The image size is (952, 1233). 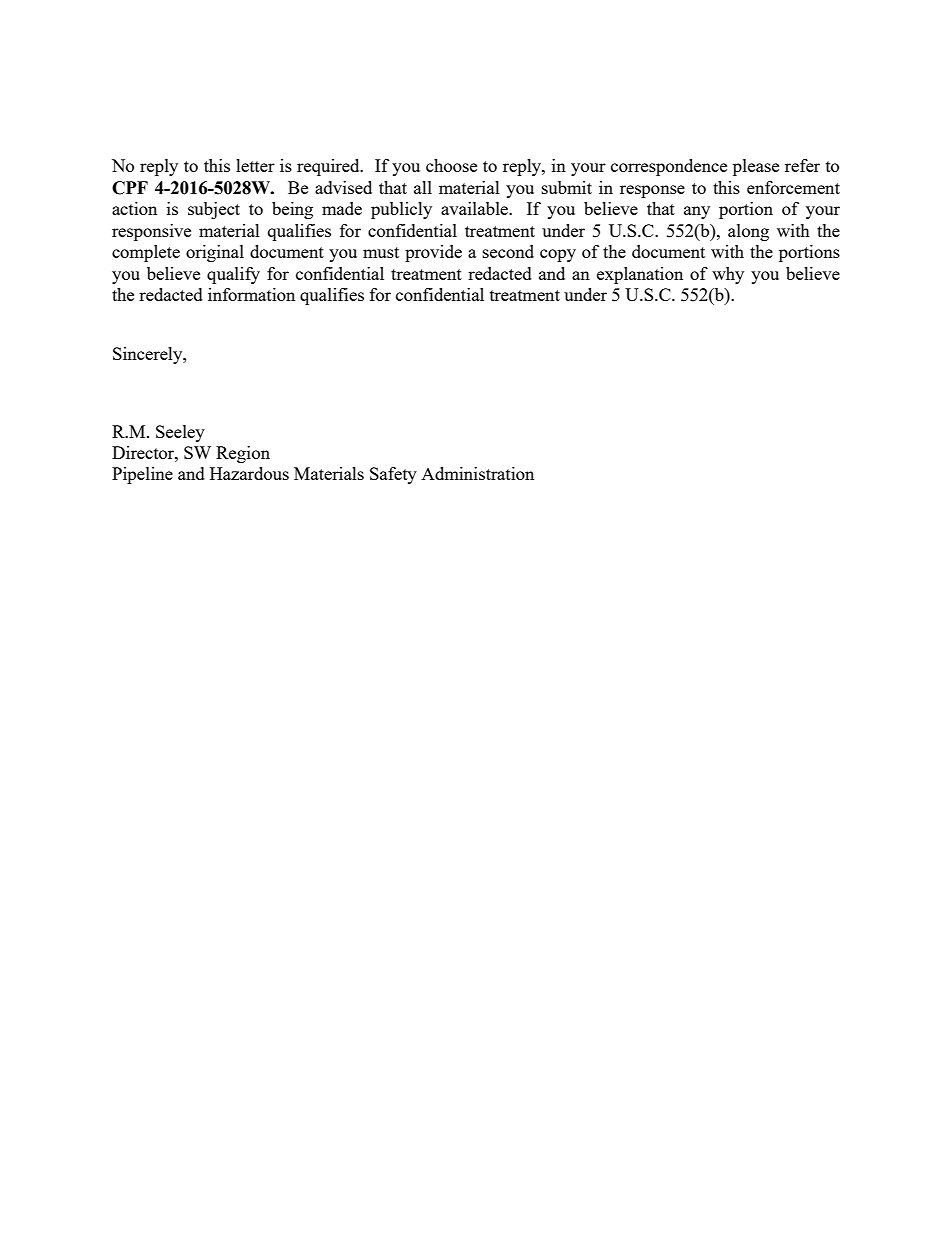 What do you see at coordinates (451, 165) in the screenshot?
I see `choose` at bounding box center [451, 165].
